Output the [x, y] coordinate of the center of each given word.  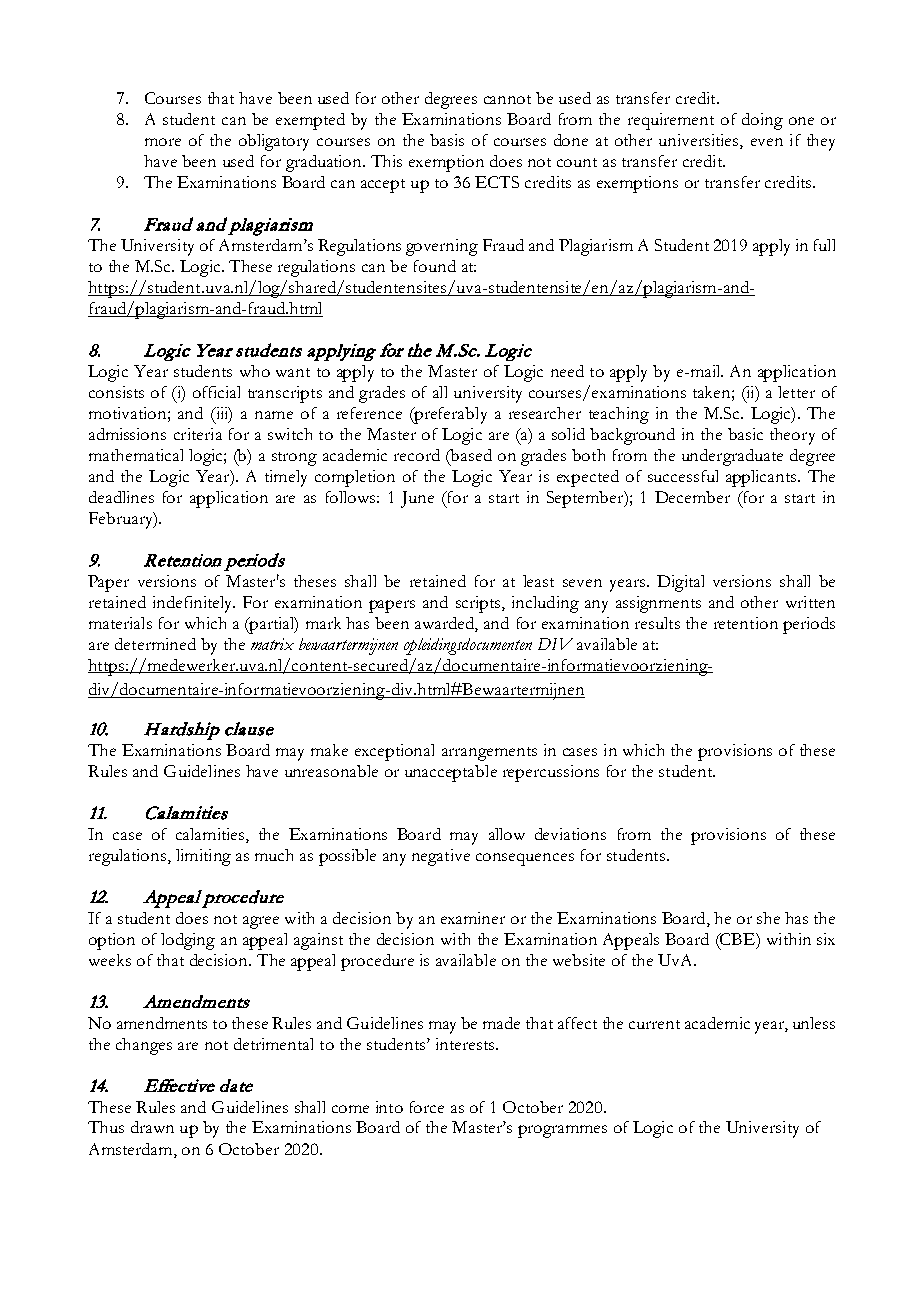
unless [814, 1023]
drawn [152, 1127]
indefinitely [194, 604]
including [545, 604]
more [163, 142]
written [810, 602]
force [427, 1107]
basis [447, 140]
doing [762, 121]
